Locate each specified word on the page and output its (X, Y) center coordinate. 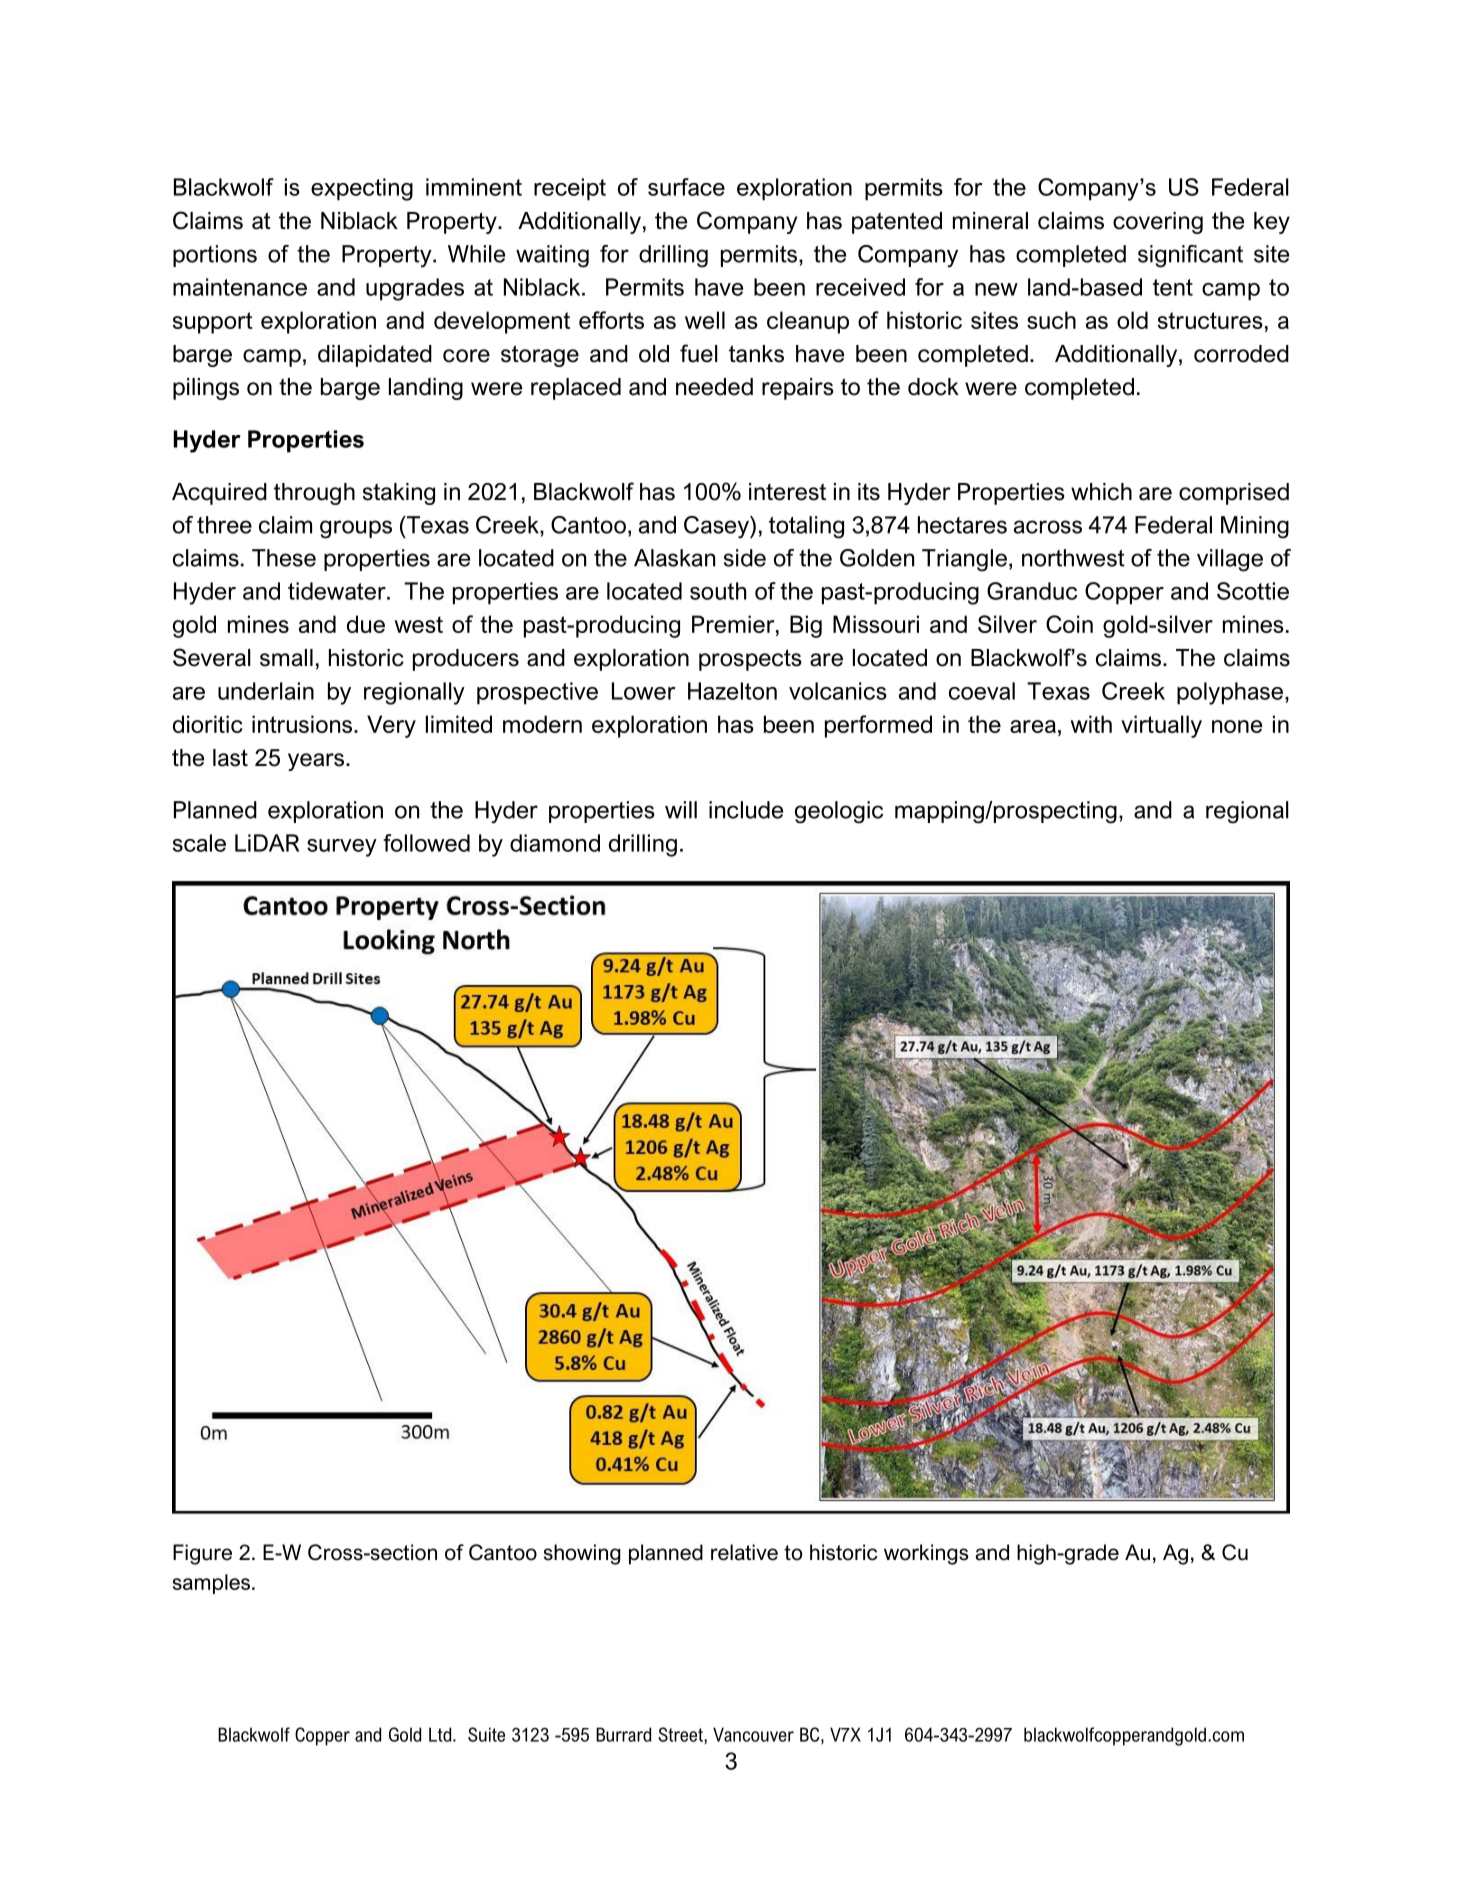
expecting (362, 189)
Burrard (623, 1734)
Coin (1069, 624)
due (366, 624)
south (718, 591)
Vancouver (753, 1734)
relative (744, 1552)
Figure (202, 1554)
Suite (486, 1734)
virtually (1161, 726)
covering (1158, 223)
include (746, 810)
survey (342, 848)
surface (686, 187)
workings (926, 1554)
